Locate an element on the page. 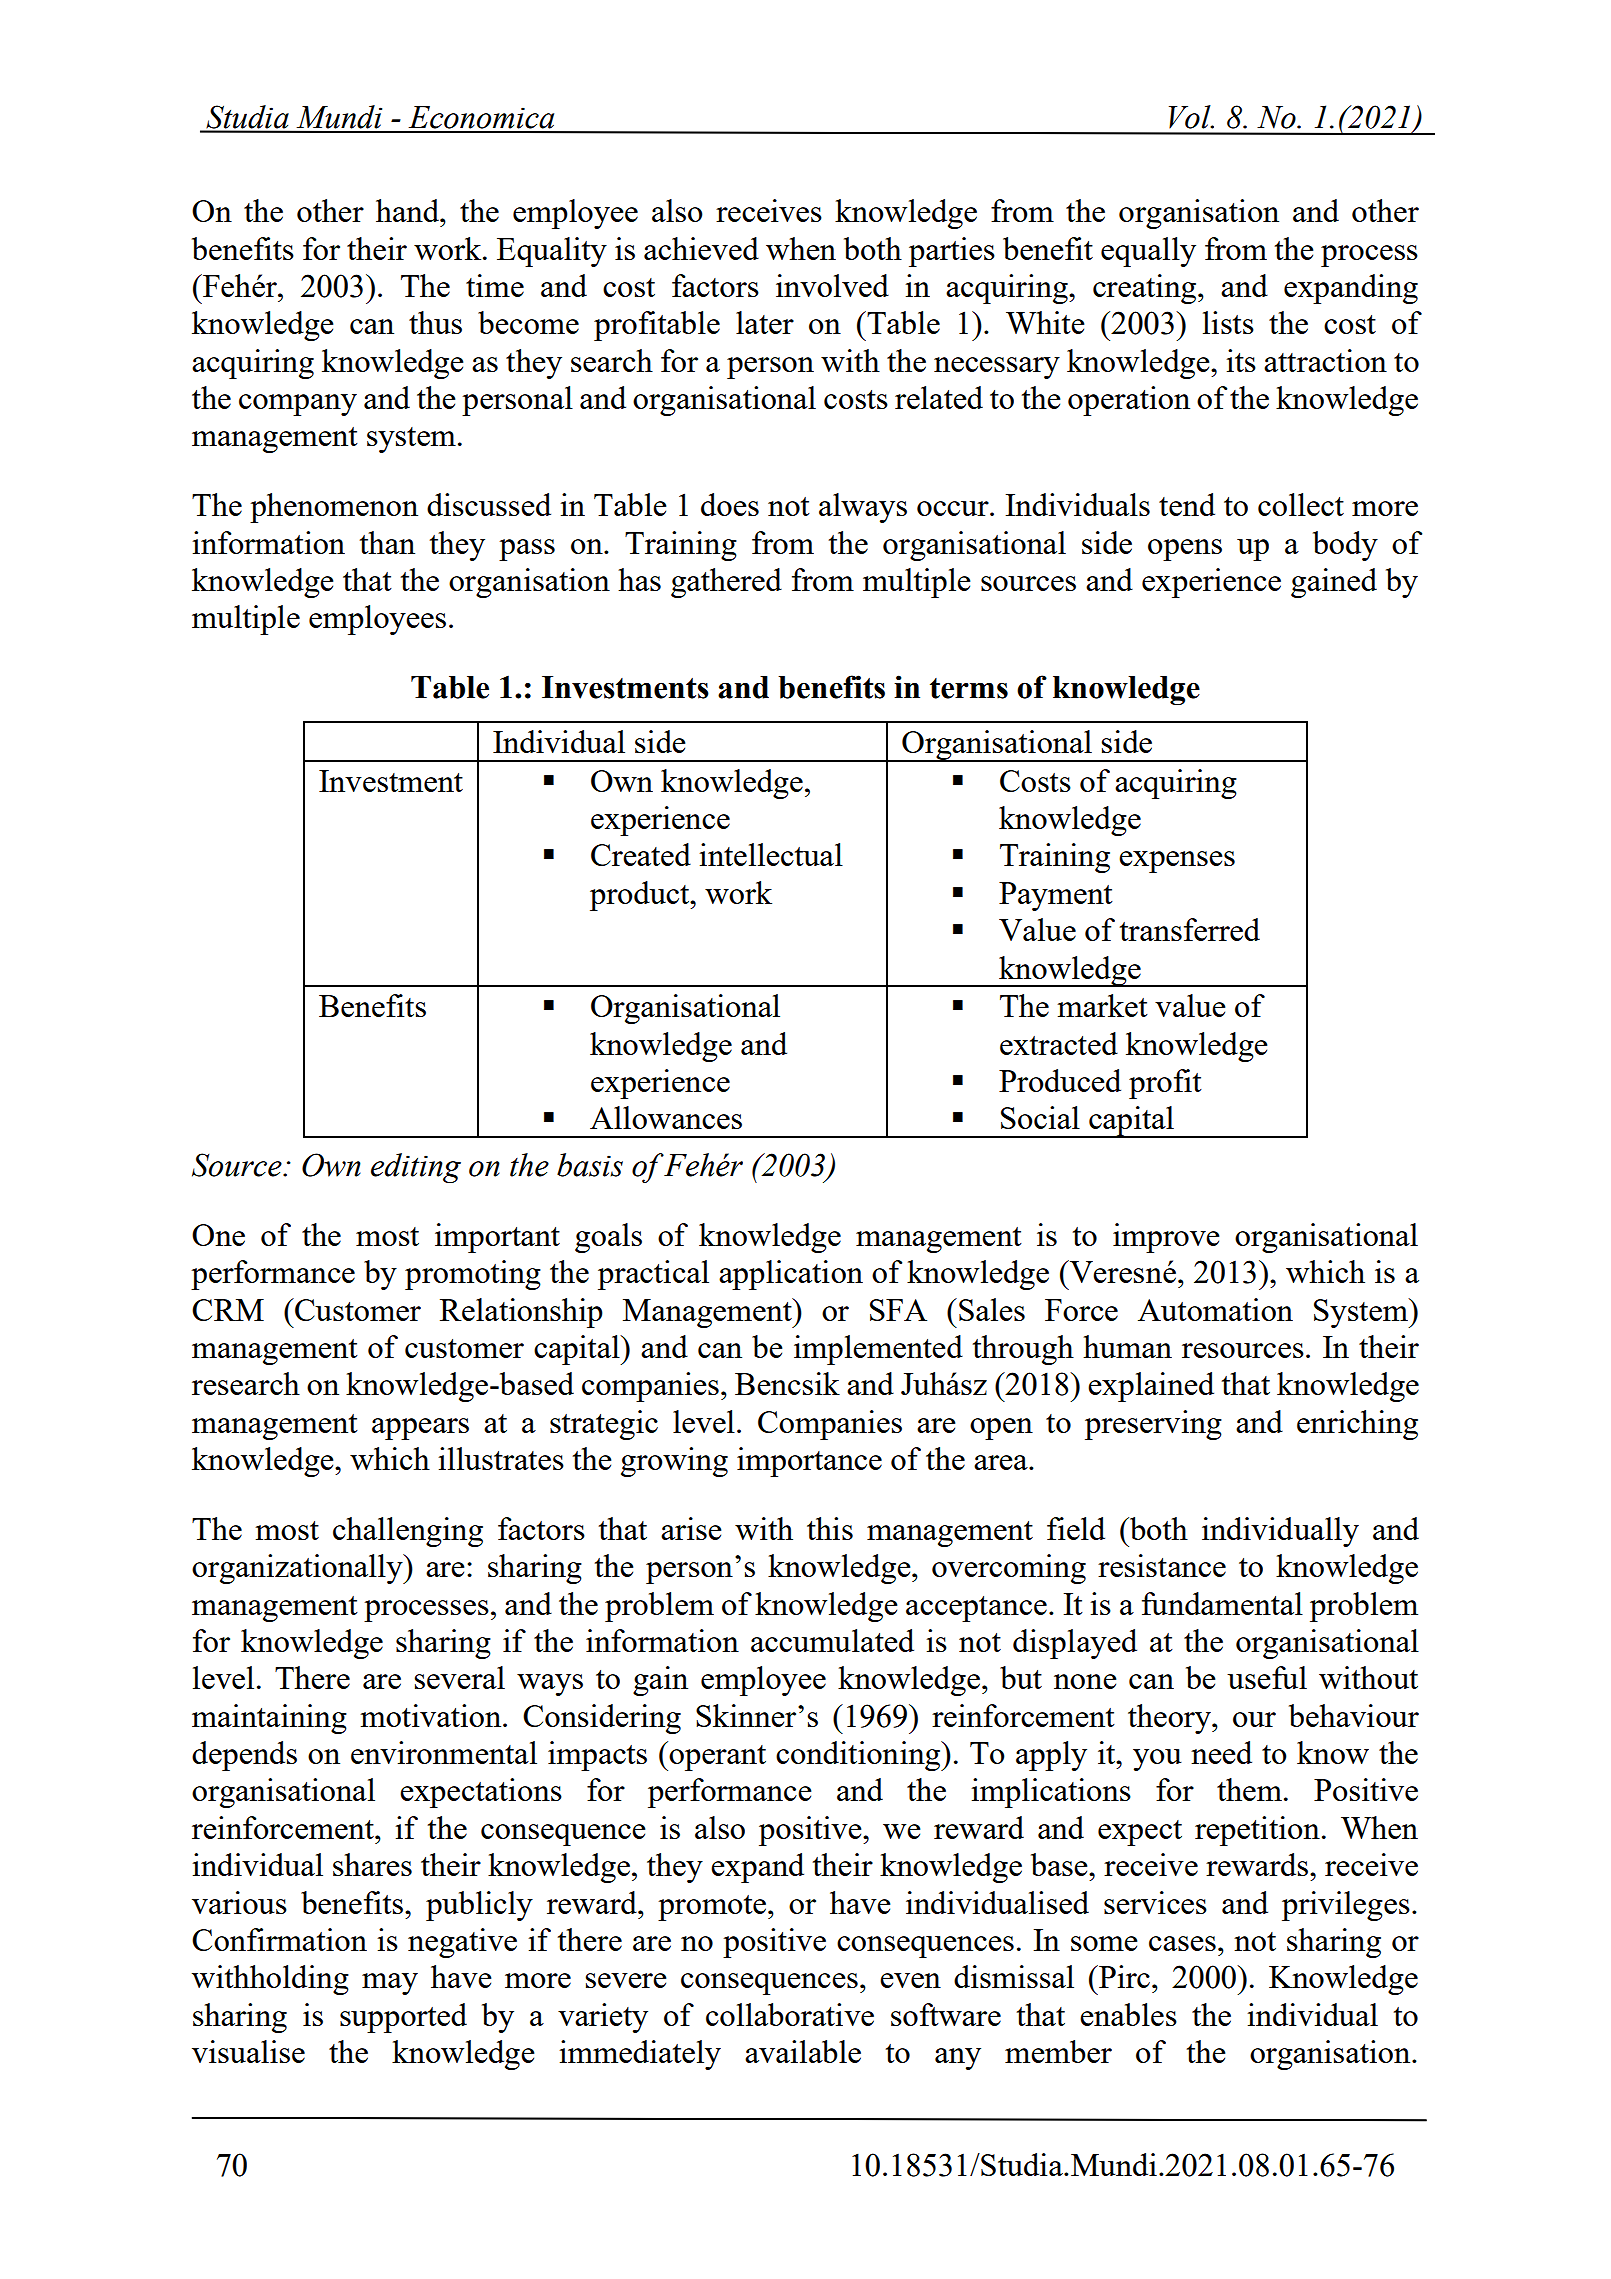 Image resolution: width=1611 pixels, height=2279 pixels. this is located at coordinates (830, 1528).
